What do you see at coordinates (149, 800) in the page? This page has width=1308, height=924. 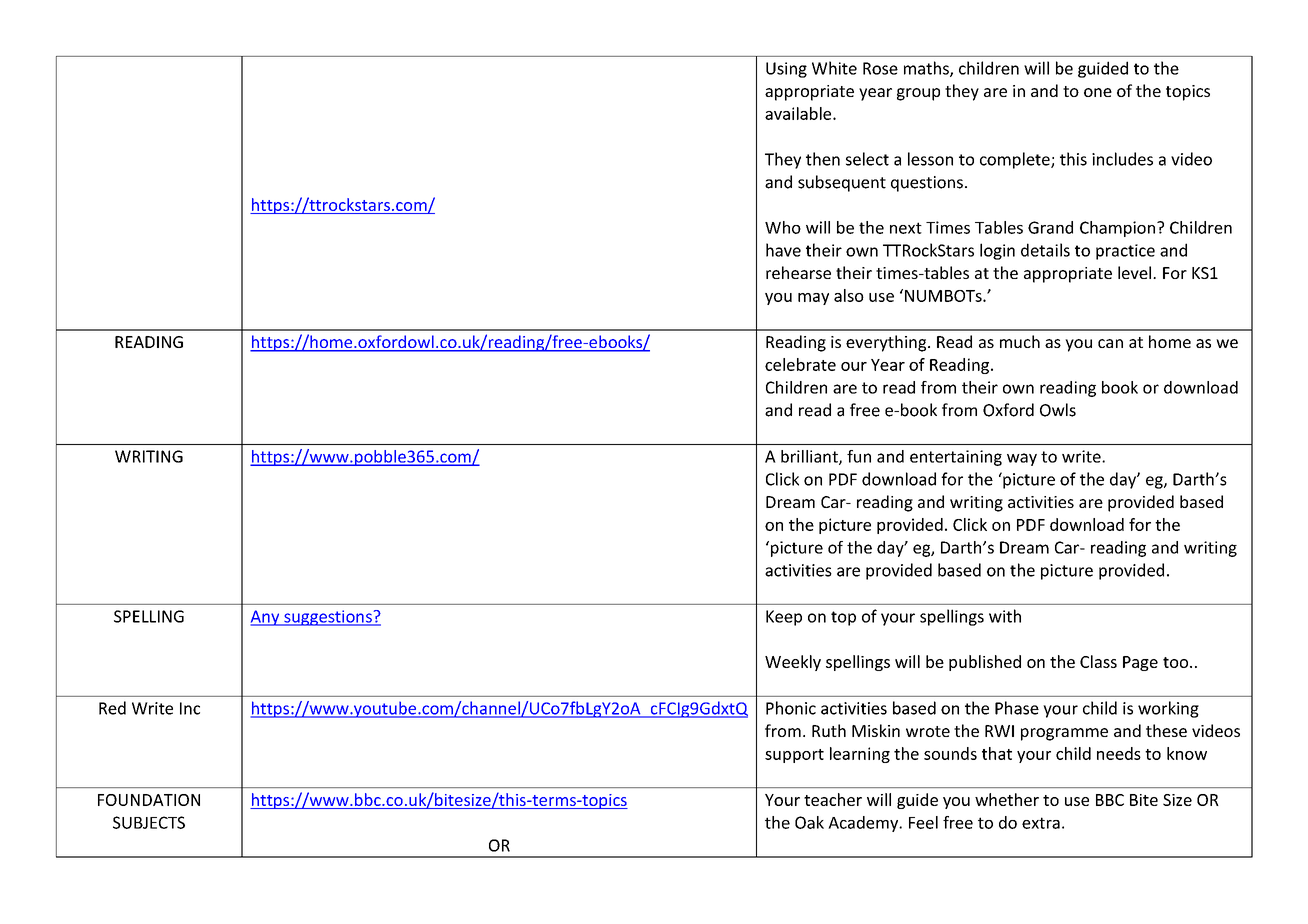 I see `FOUNDATION` at bounding box center [149, 800].
